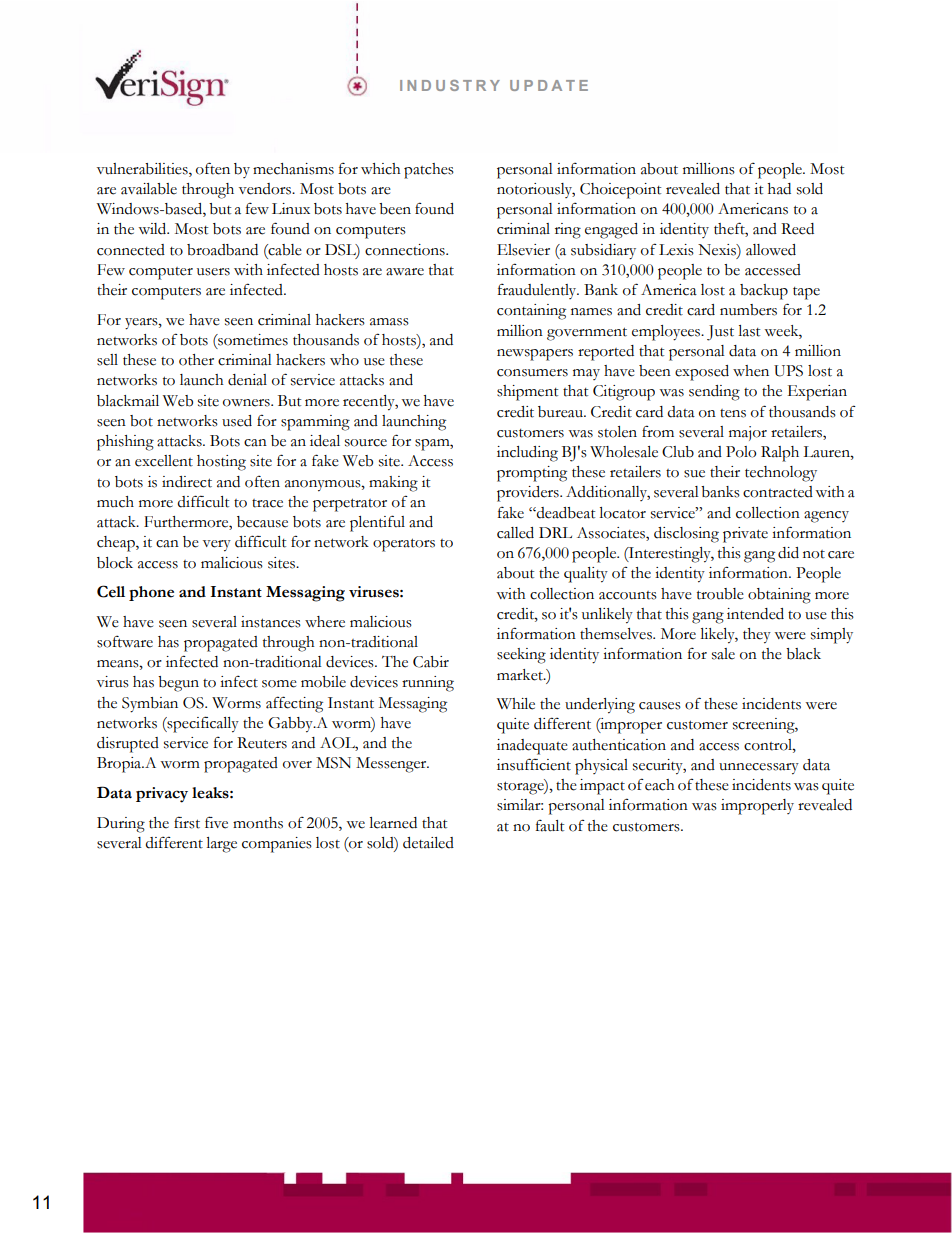 The height and width of the document is (1233, 952). I want to click on INDUSTRY, so click(450, 85).
